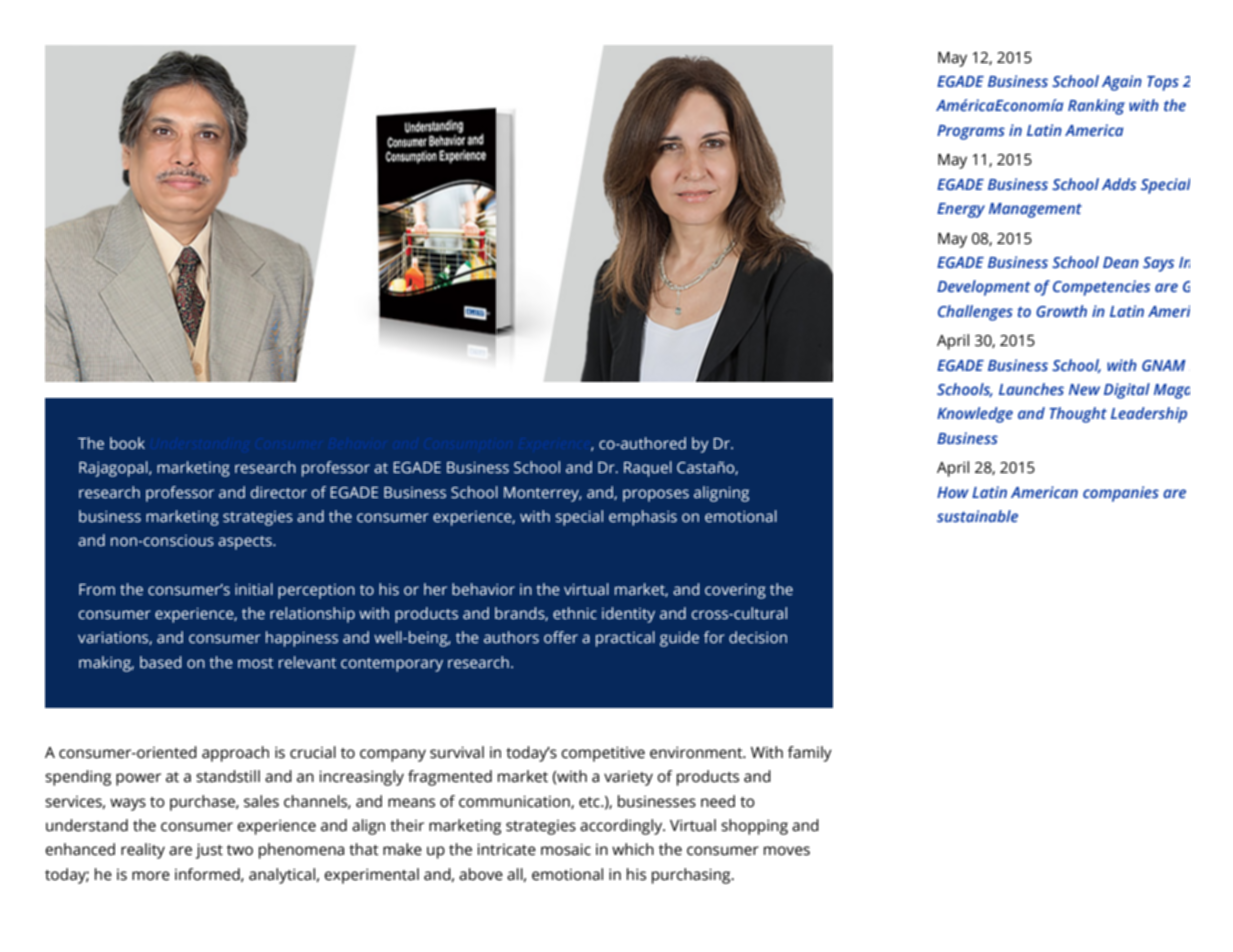  I want to click on director, so click(279, 492).
